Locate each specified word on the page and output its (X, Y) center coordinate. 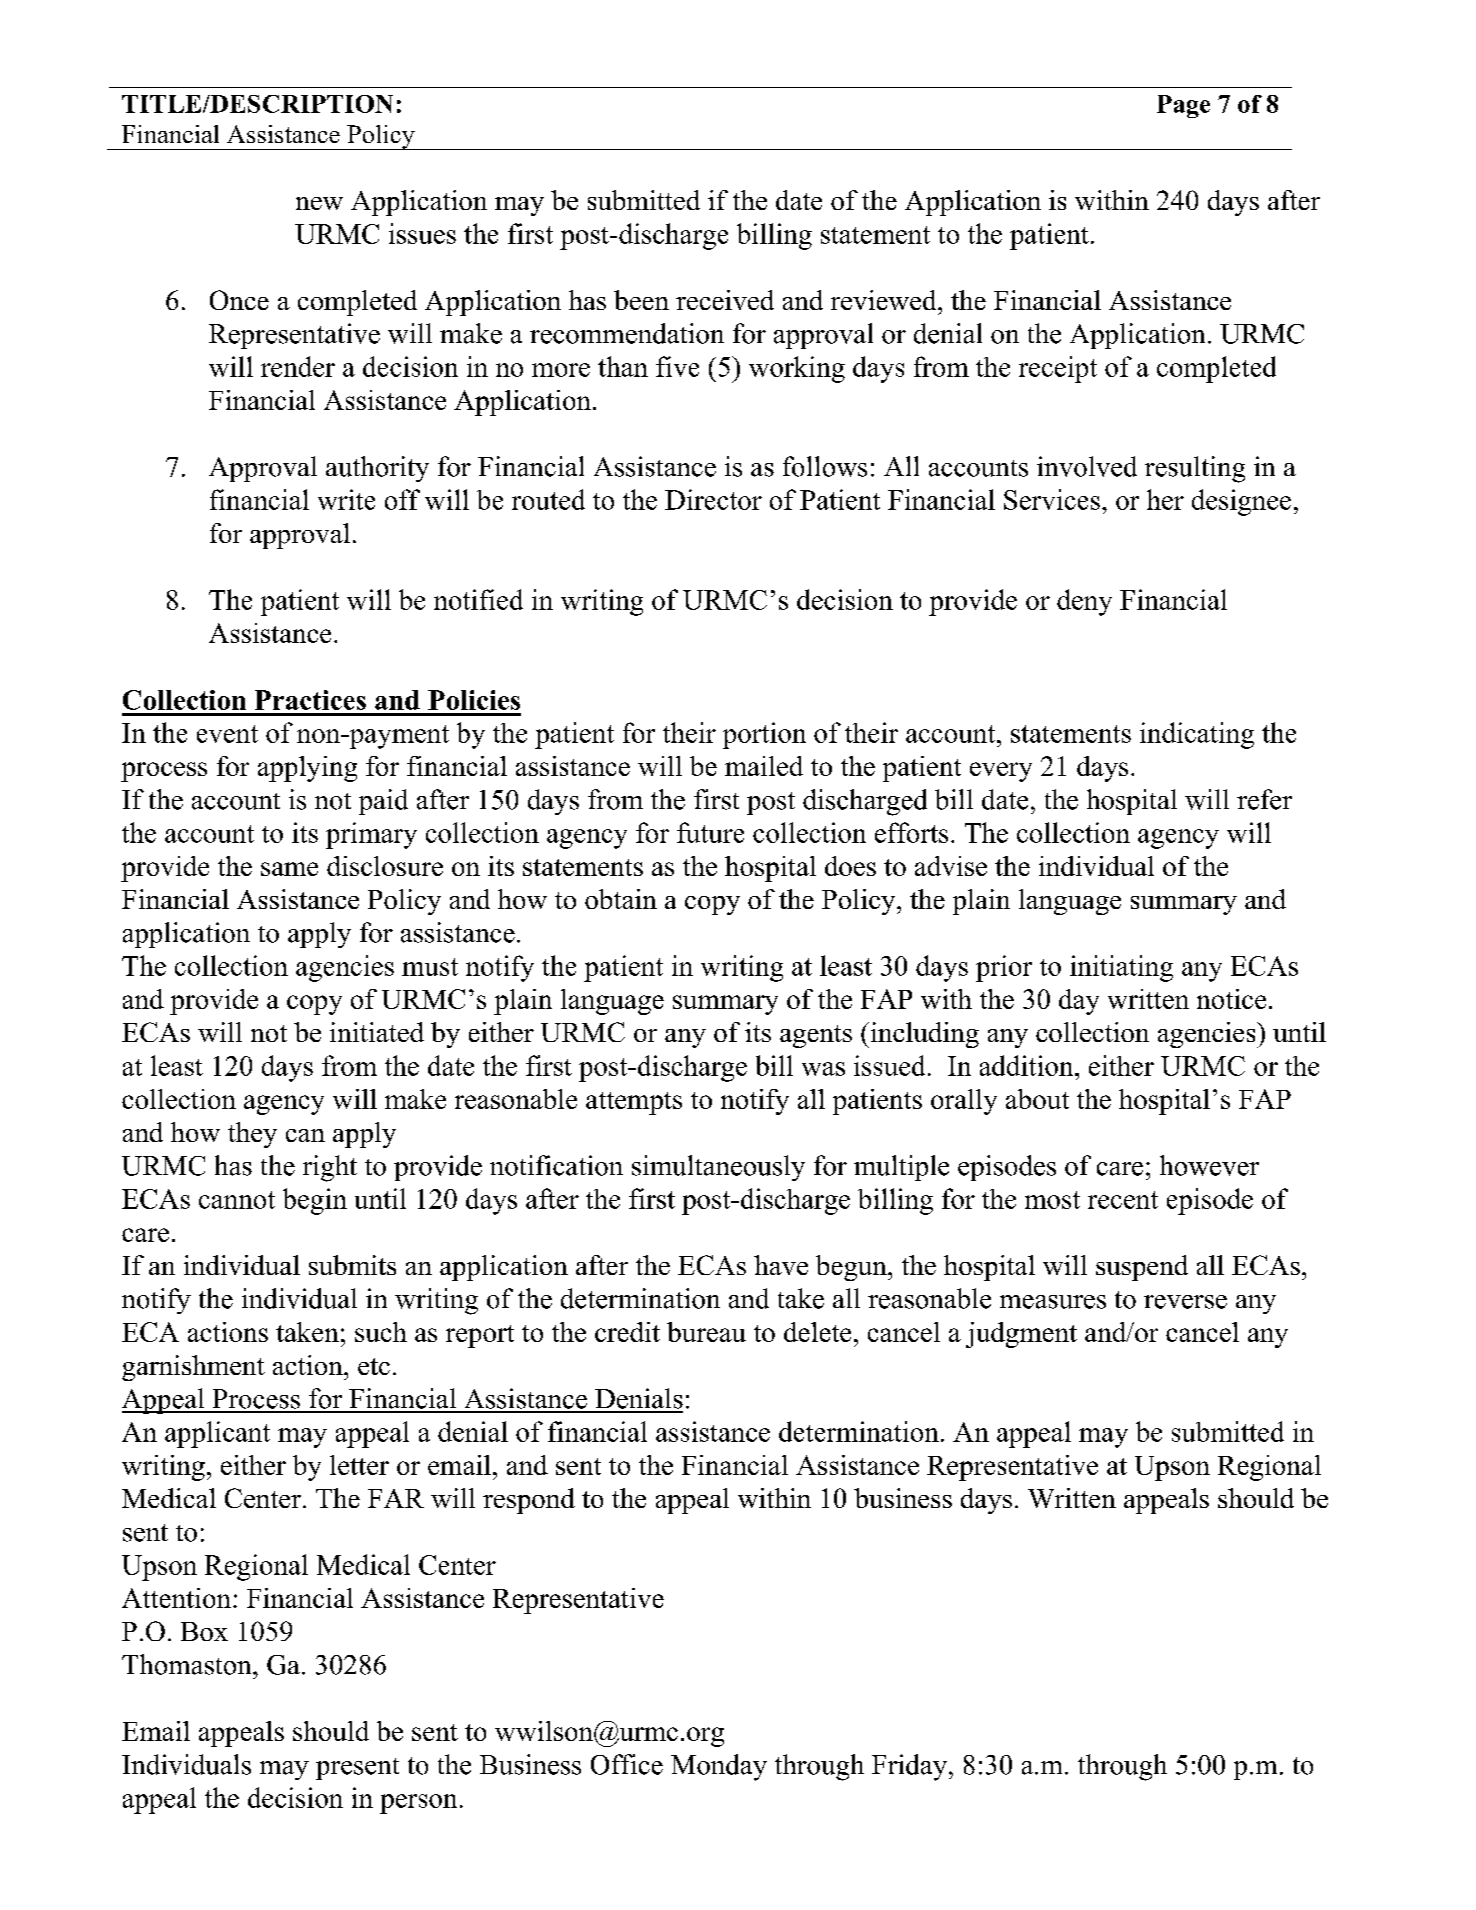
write (346, 499)
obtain (621, 899)
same (289, 869)
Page (1183, 106)
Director (713, 499)
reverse (1185, 1302)
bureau (706, 1332)
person (418, 1804)
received (725, 300)
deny (1084, 602)
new (319, 203)
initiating (1121, 968)
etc (374, 1366)
